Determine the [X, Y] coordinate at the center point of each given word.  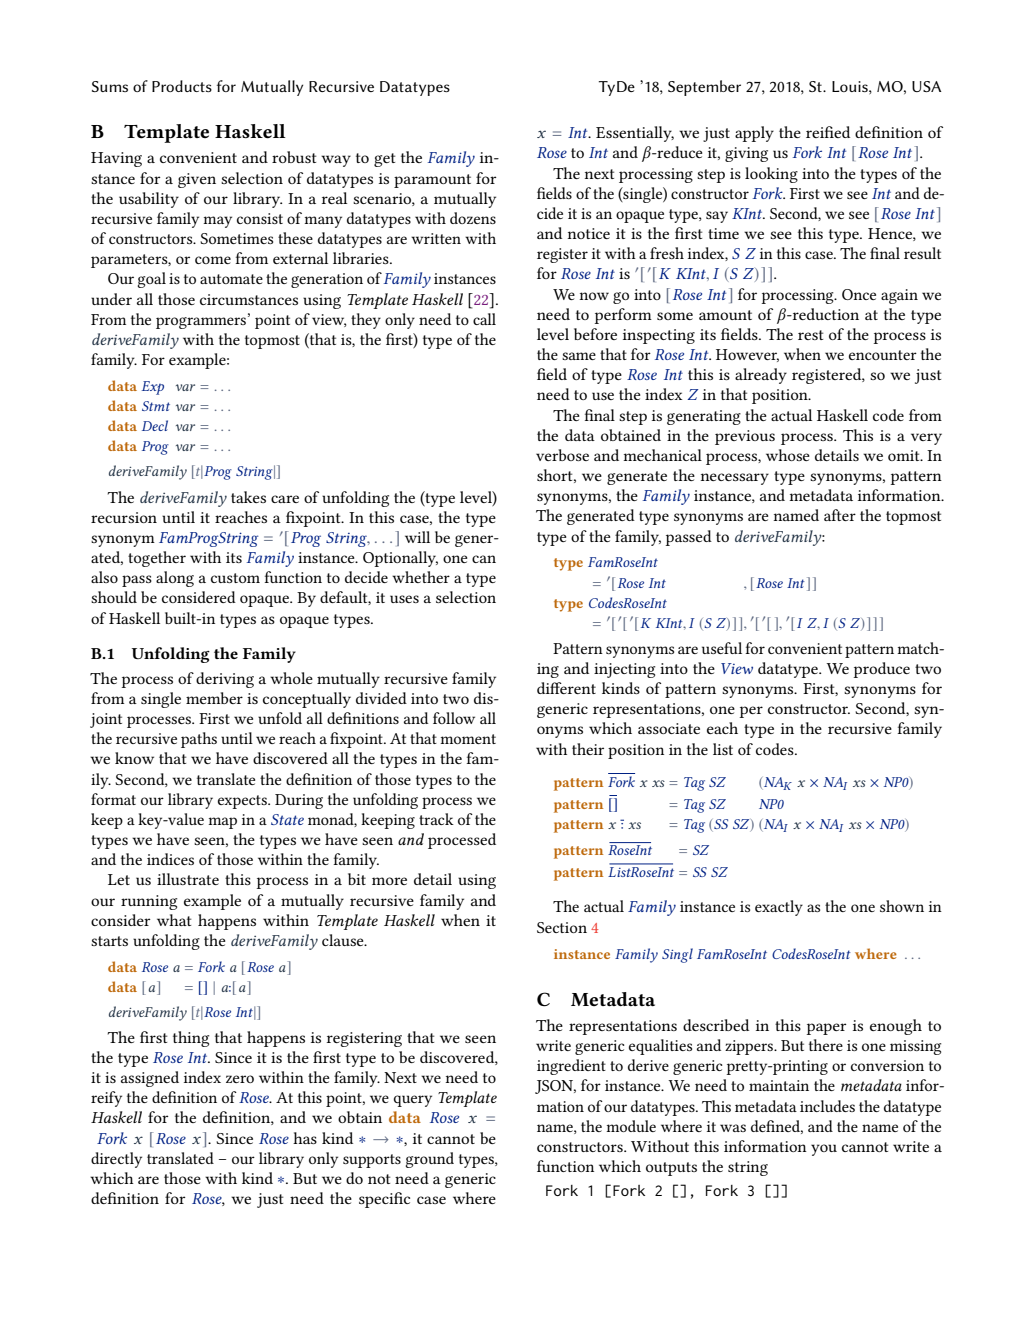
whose [788, 455]
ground [430, 1160]
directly [116, 1160]
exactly [779, 908]
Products [182, 86]
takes [248, 497]
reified [828, 132]
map [222, 823]
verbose [562, 455]
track [436, 819]
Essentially [635, 134]
